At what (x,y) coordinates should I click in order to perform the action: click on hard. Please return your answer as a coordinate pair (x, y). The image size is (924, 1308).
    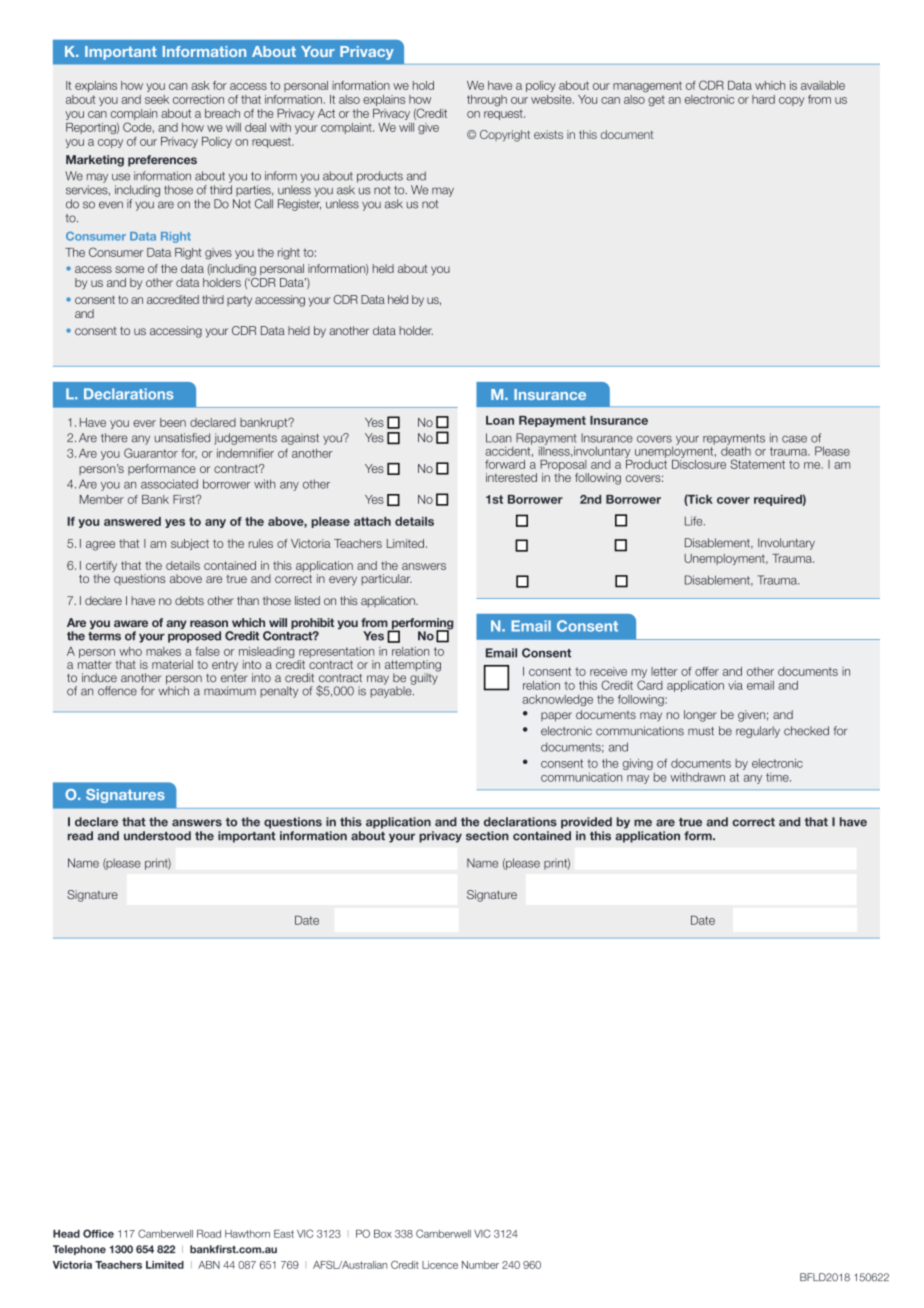
    Looking at the image, I should click on (763, 99).
